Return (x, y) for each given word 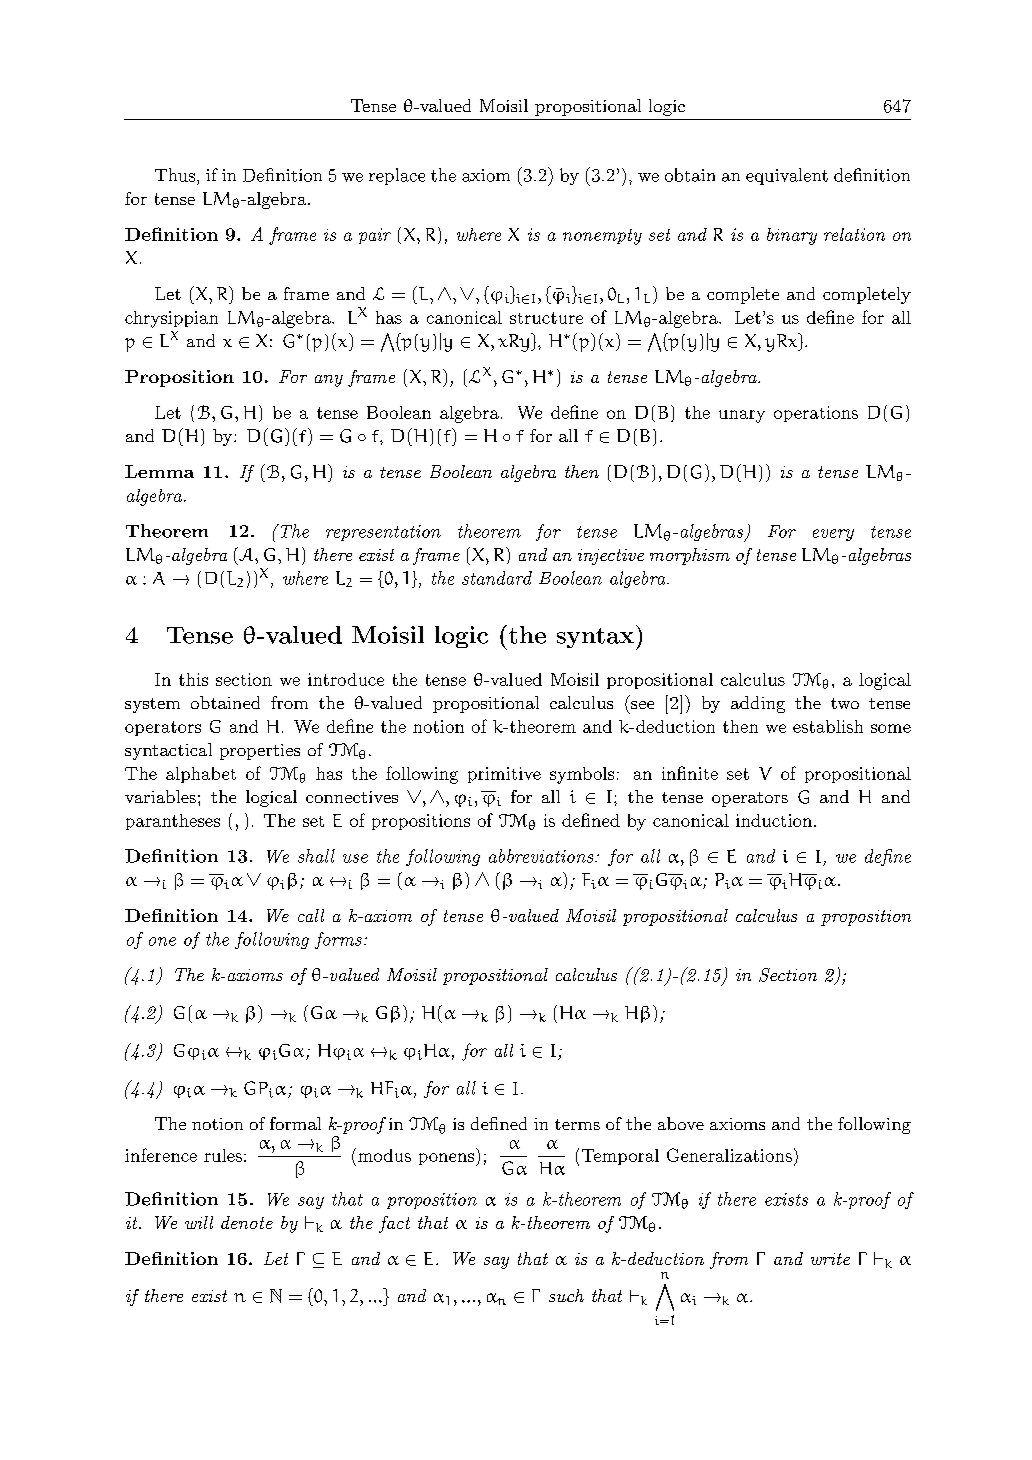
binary (792, 236)
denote (247, 1222)
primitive (504, 775)
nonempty (602, 237)
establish (828, 726)
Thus (175, 175)
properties (260, 752)
